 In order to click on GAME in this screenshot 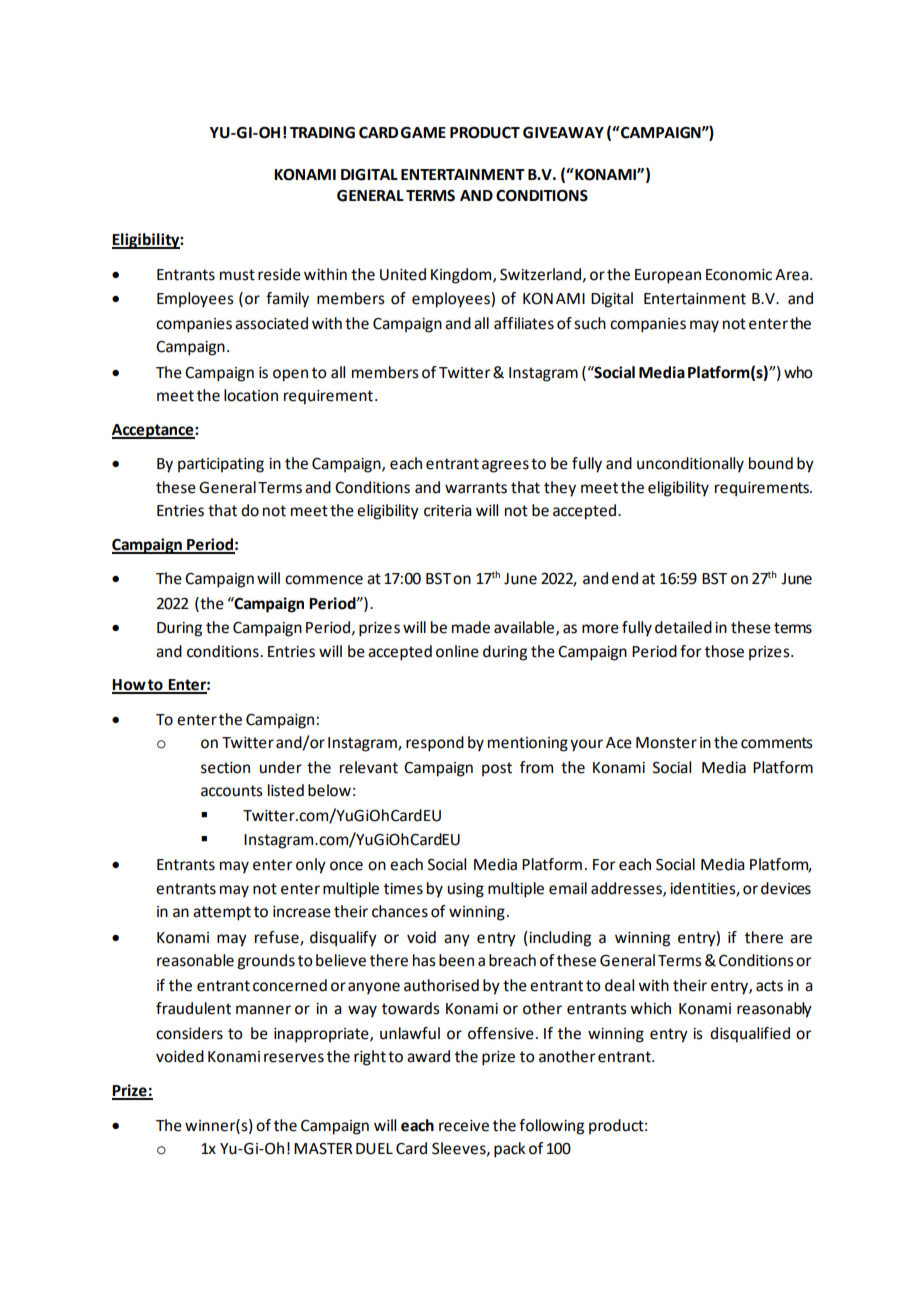, I will do `click(423, 133)`.
